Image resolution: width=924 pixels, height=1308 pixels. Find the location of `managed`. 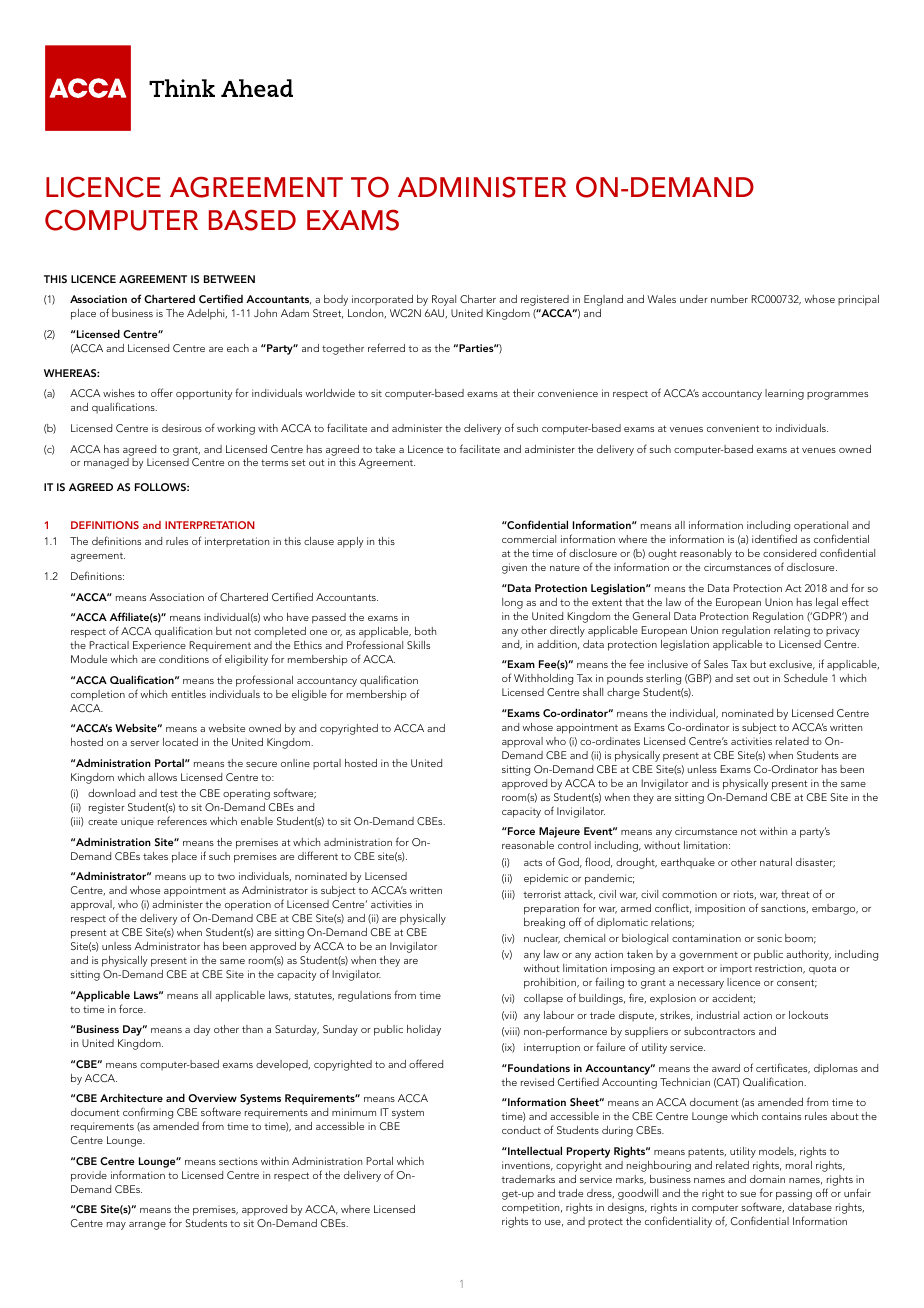

managed is located at coordinates (106, 463).
